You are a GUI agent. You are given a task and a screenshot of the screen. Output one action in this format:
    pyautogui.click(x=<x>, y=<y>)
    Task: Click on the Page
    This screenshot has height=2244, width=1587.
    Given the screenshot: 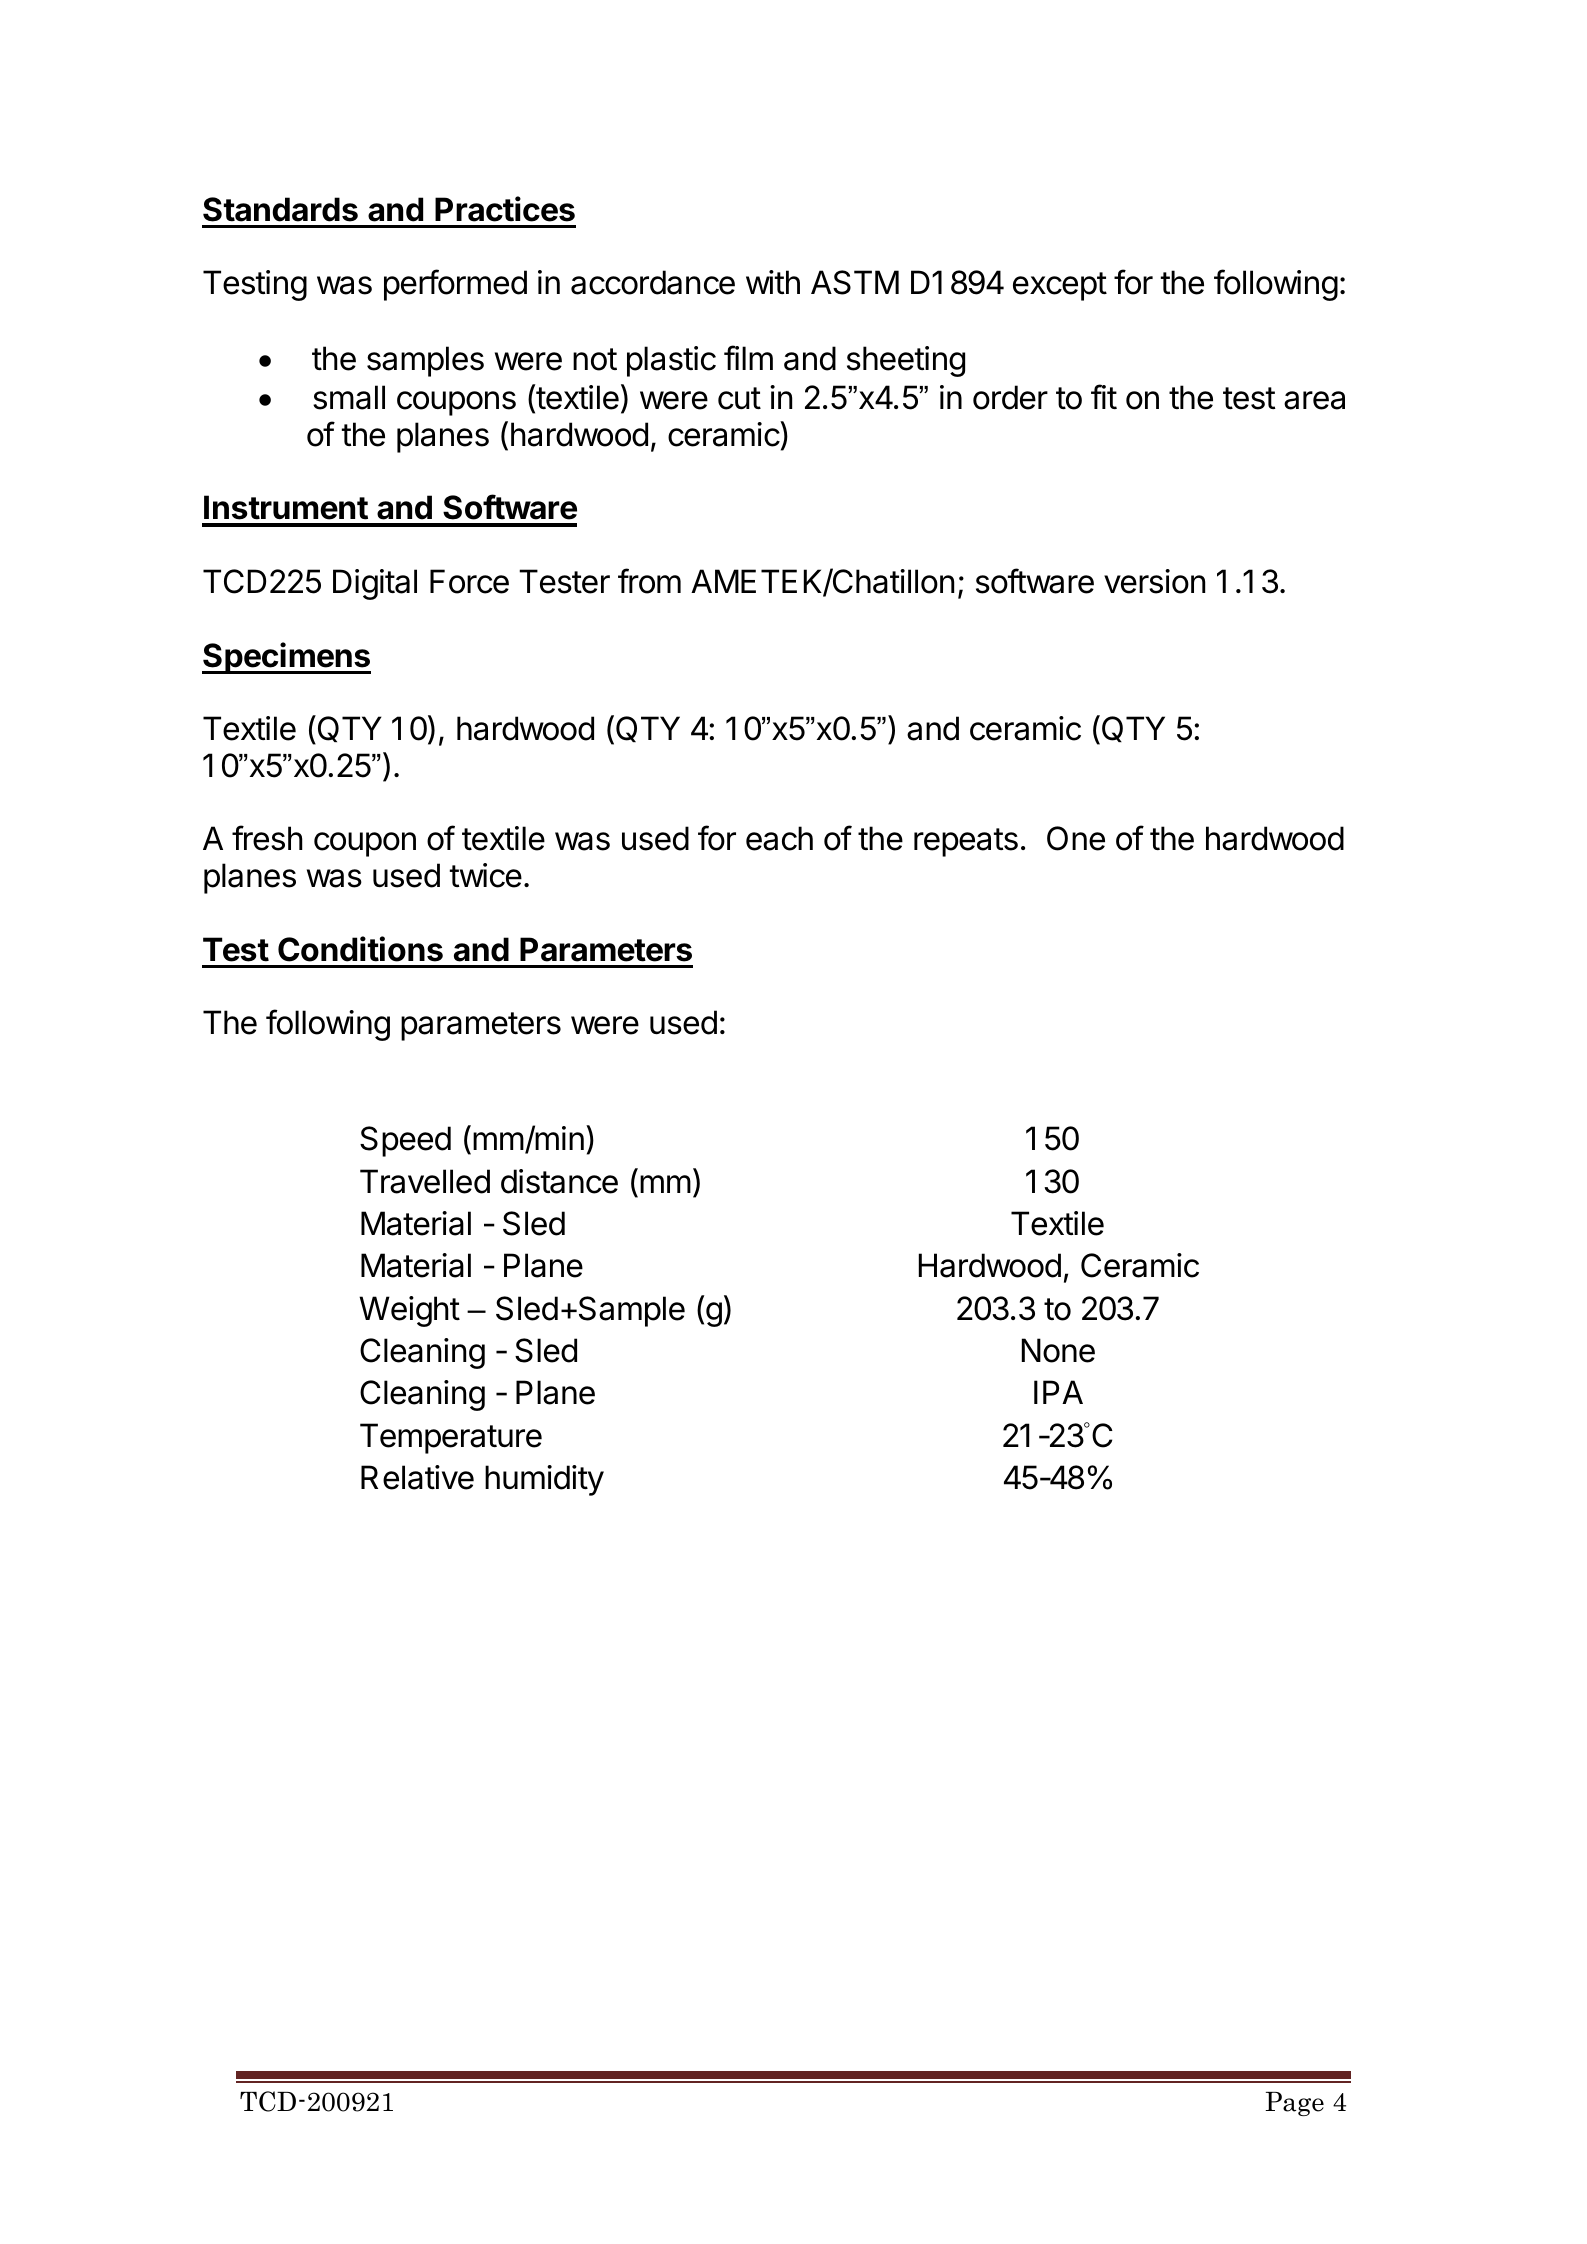 What is the action you would take?
    pyautogui.click(x=1294, y=2104)
